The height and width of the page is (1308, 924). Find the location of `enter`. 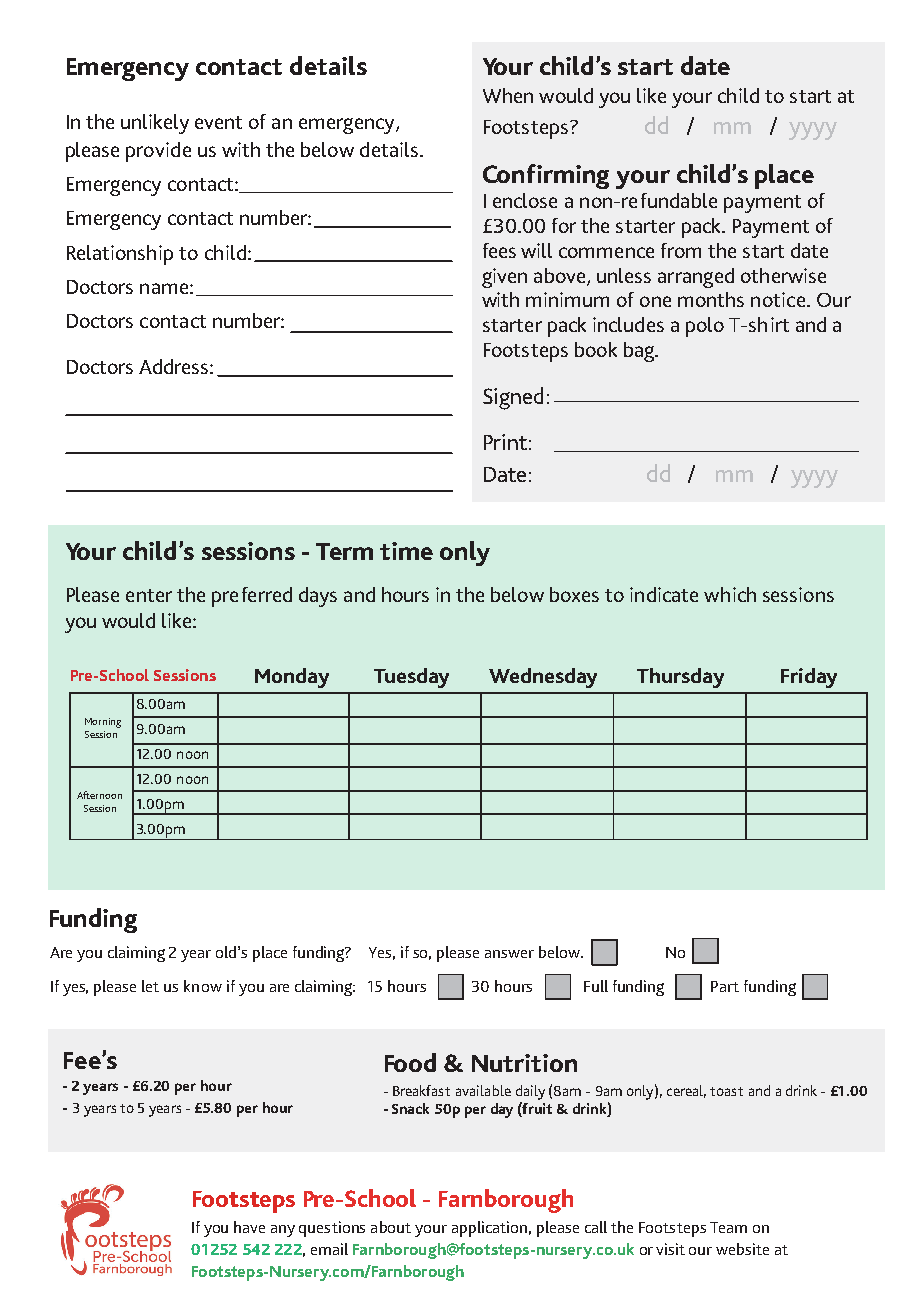

enter is located at coordinates (149, 595).
